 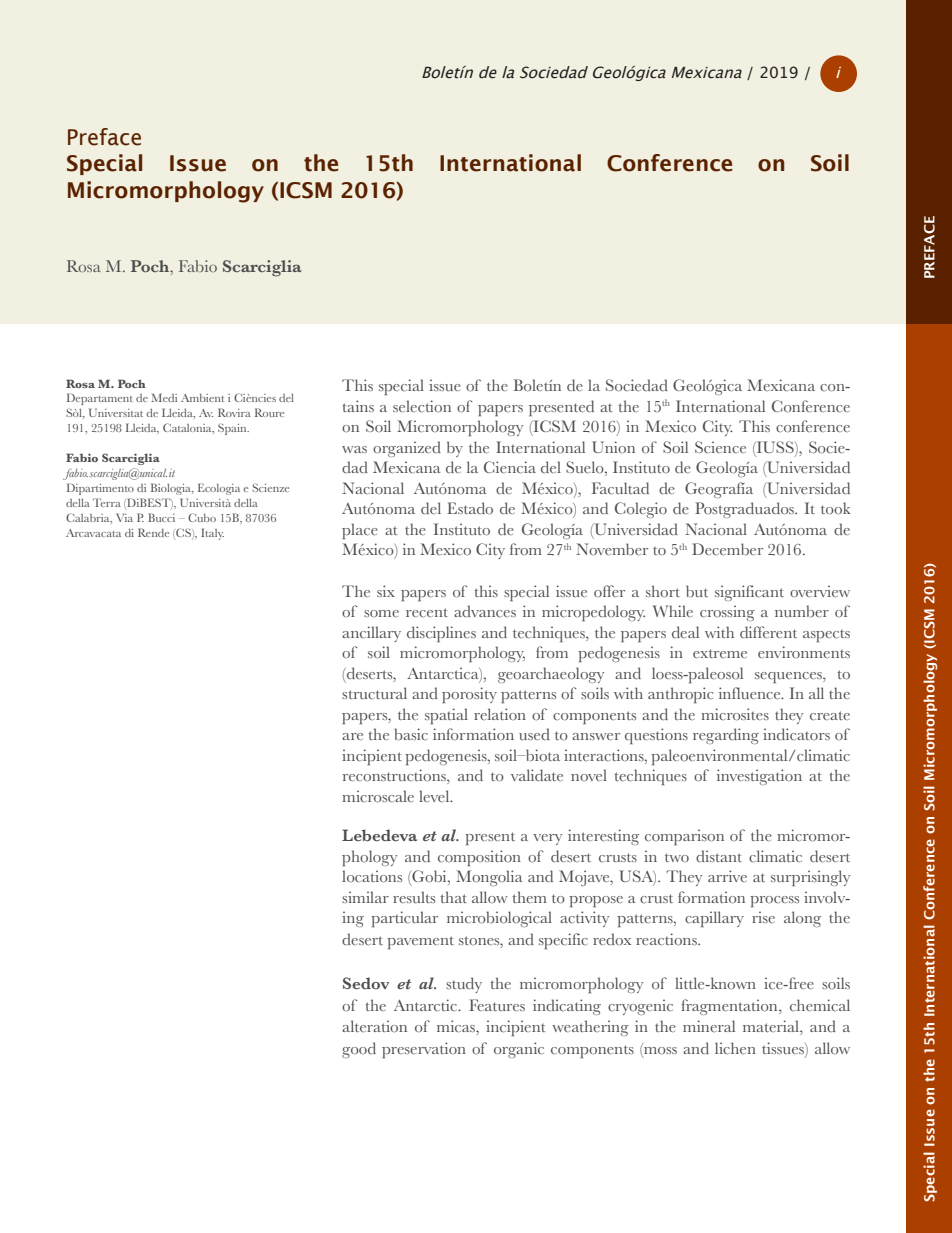 I want to click on significant, so click(x=749, y=593).
